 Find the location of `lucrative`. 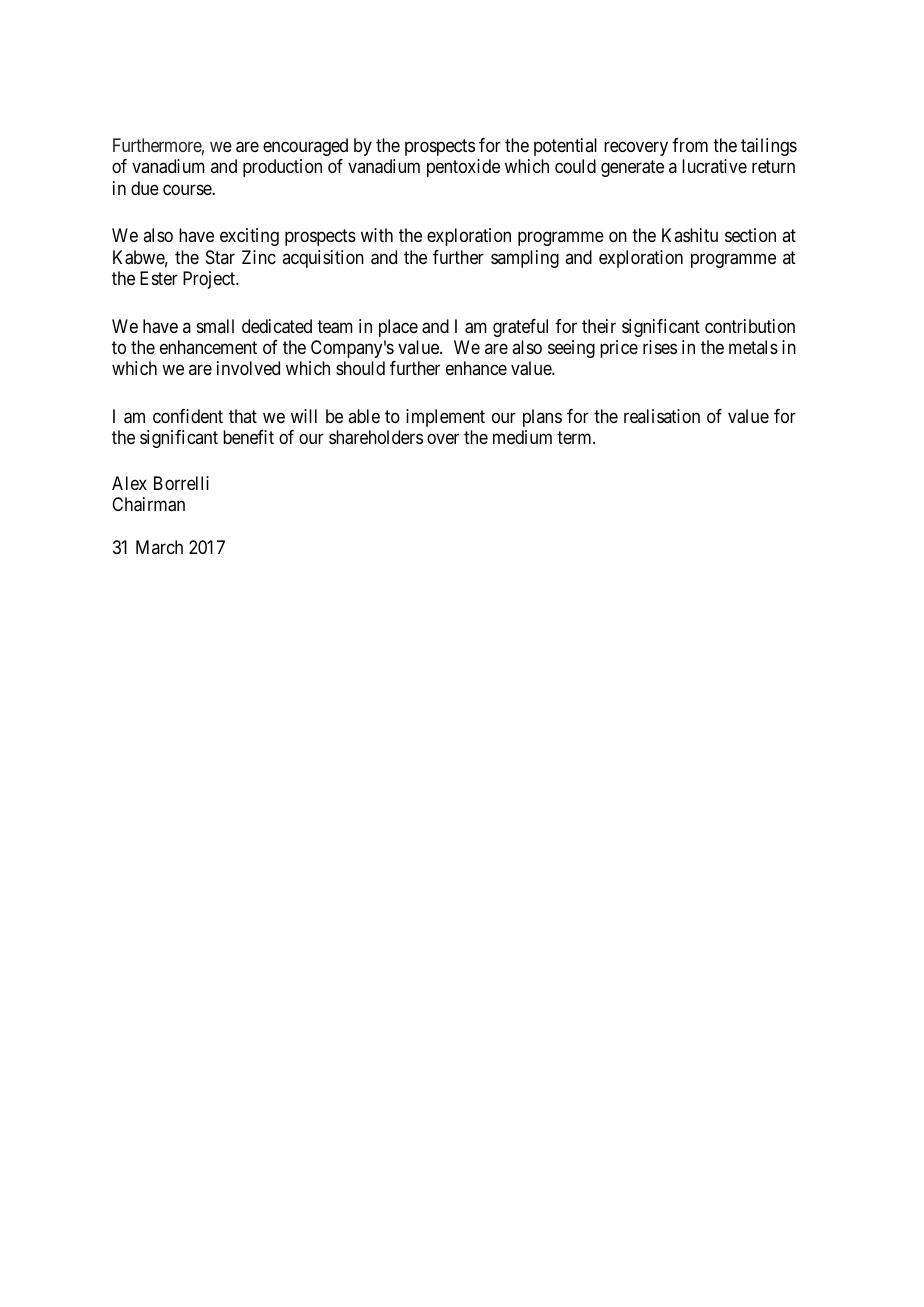

lucrative is located at coordinates (714, 166).
